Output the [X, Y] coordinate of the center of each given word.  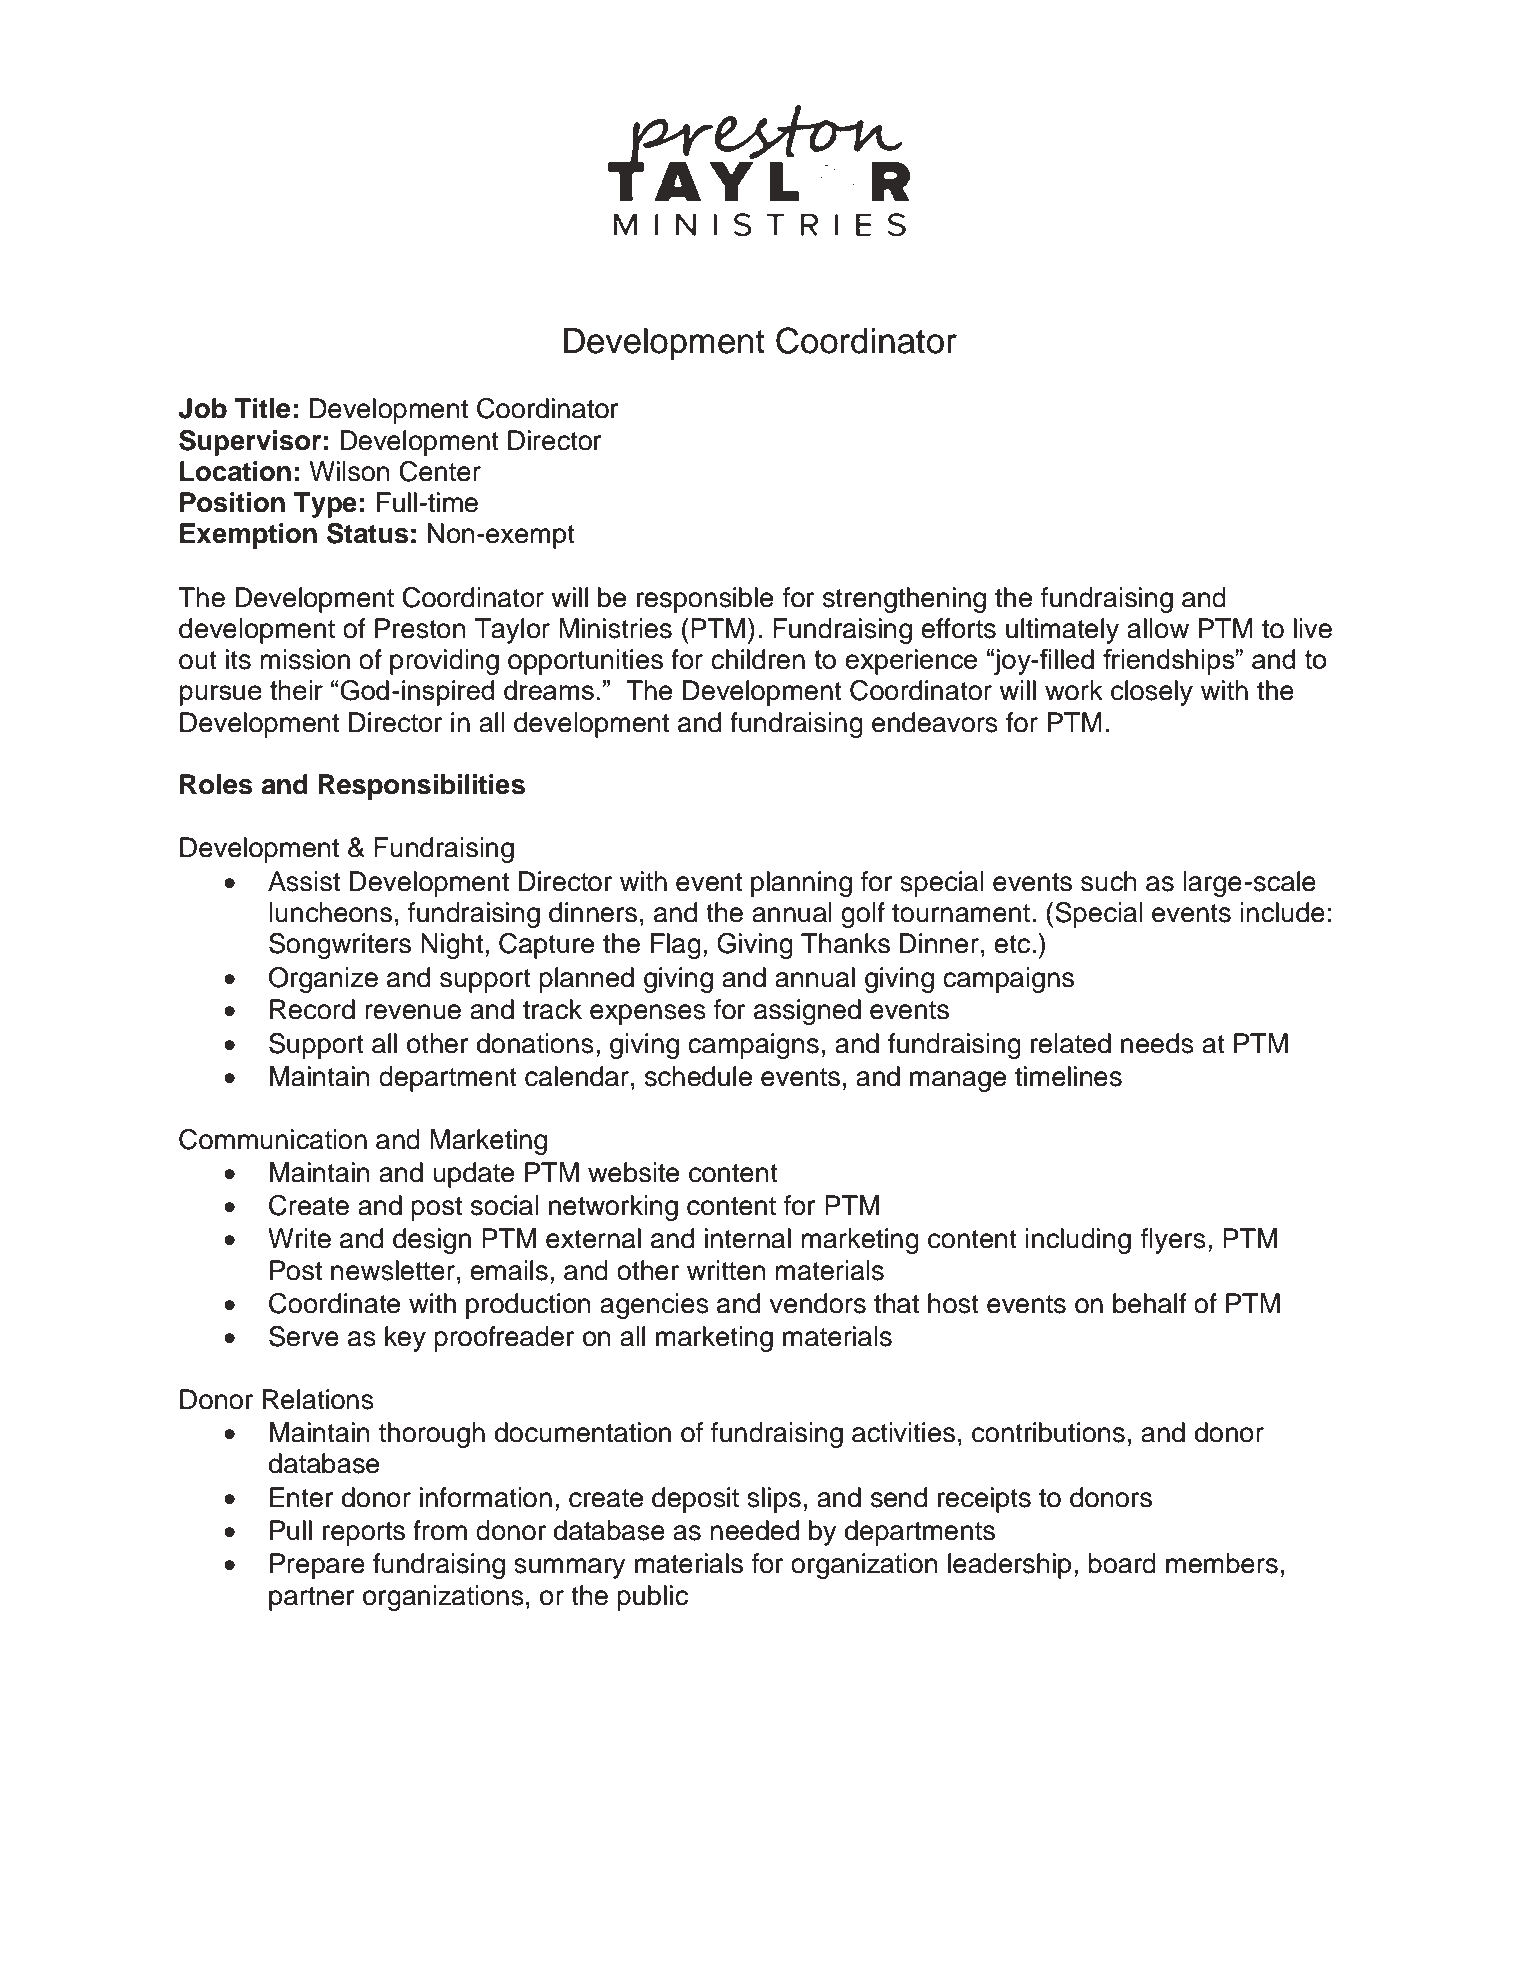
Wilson [349, 471]
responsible [705, 600]
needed [754, 1530]
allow [1158, 628]
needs [1157, 1043]
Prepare [317, 1566]
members [1222, 1563]
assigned [807, 1012]
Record [312, 1009]
